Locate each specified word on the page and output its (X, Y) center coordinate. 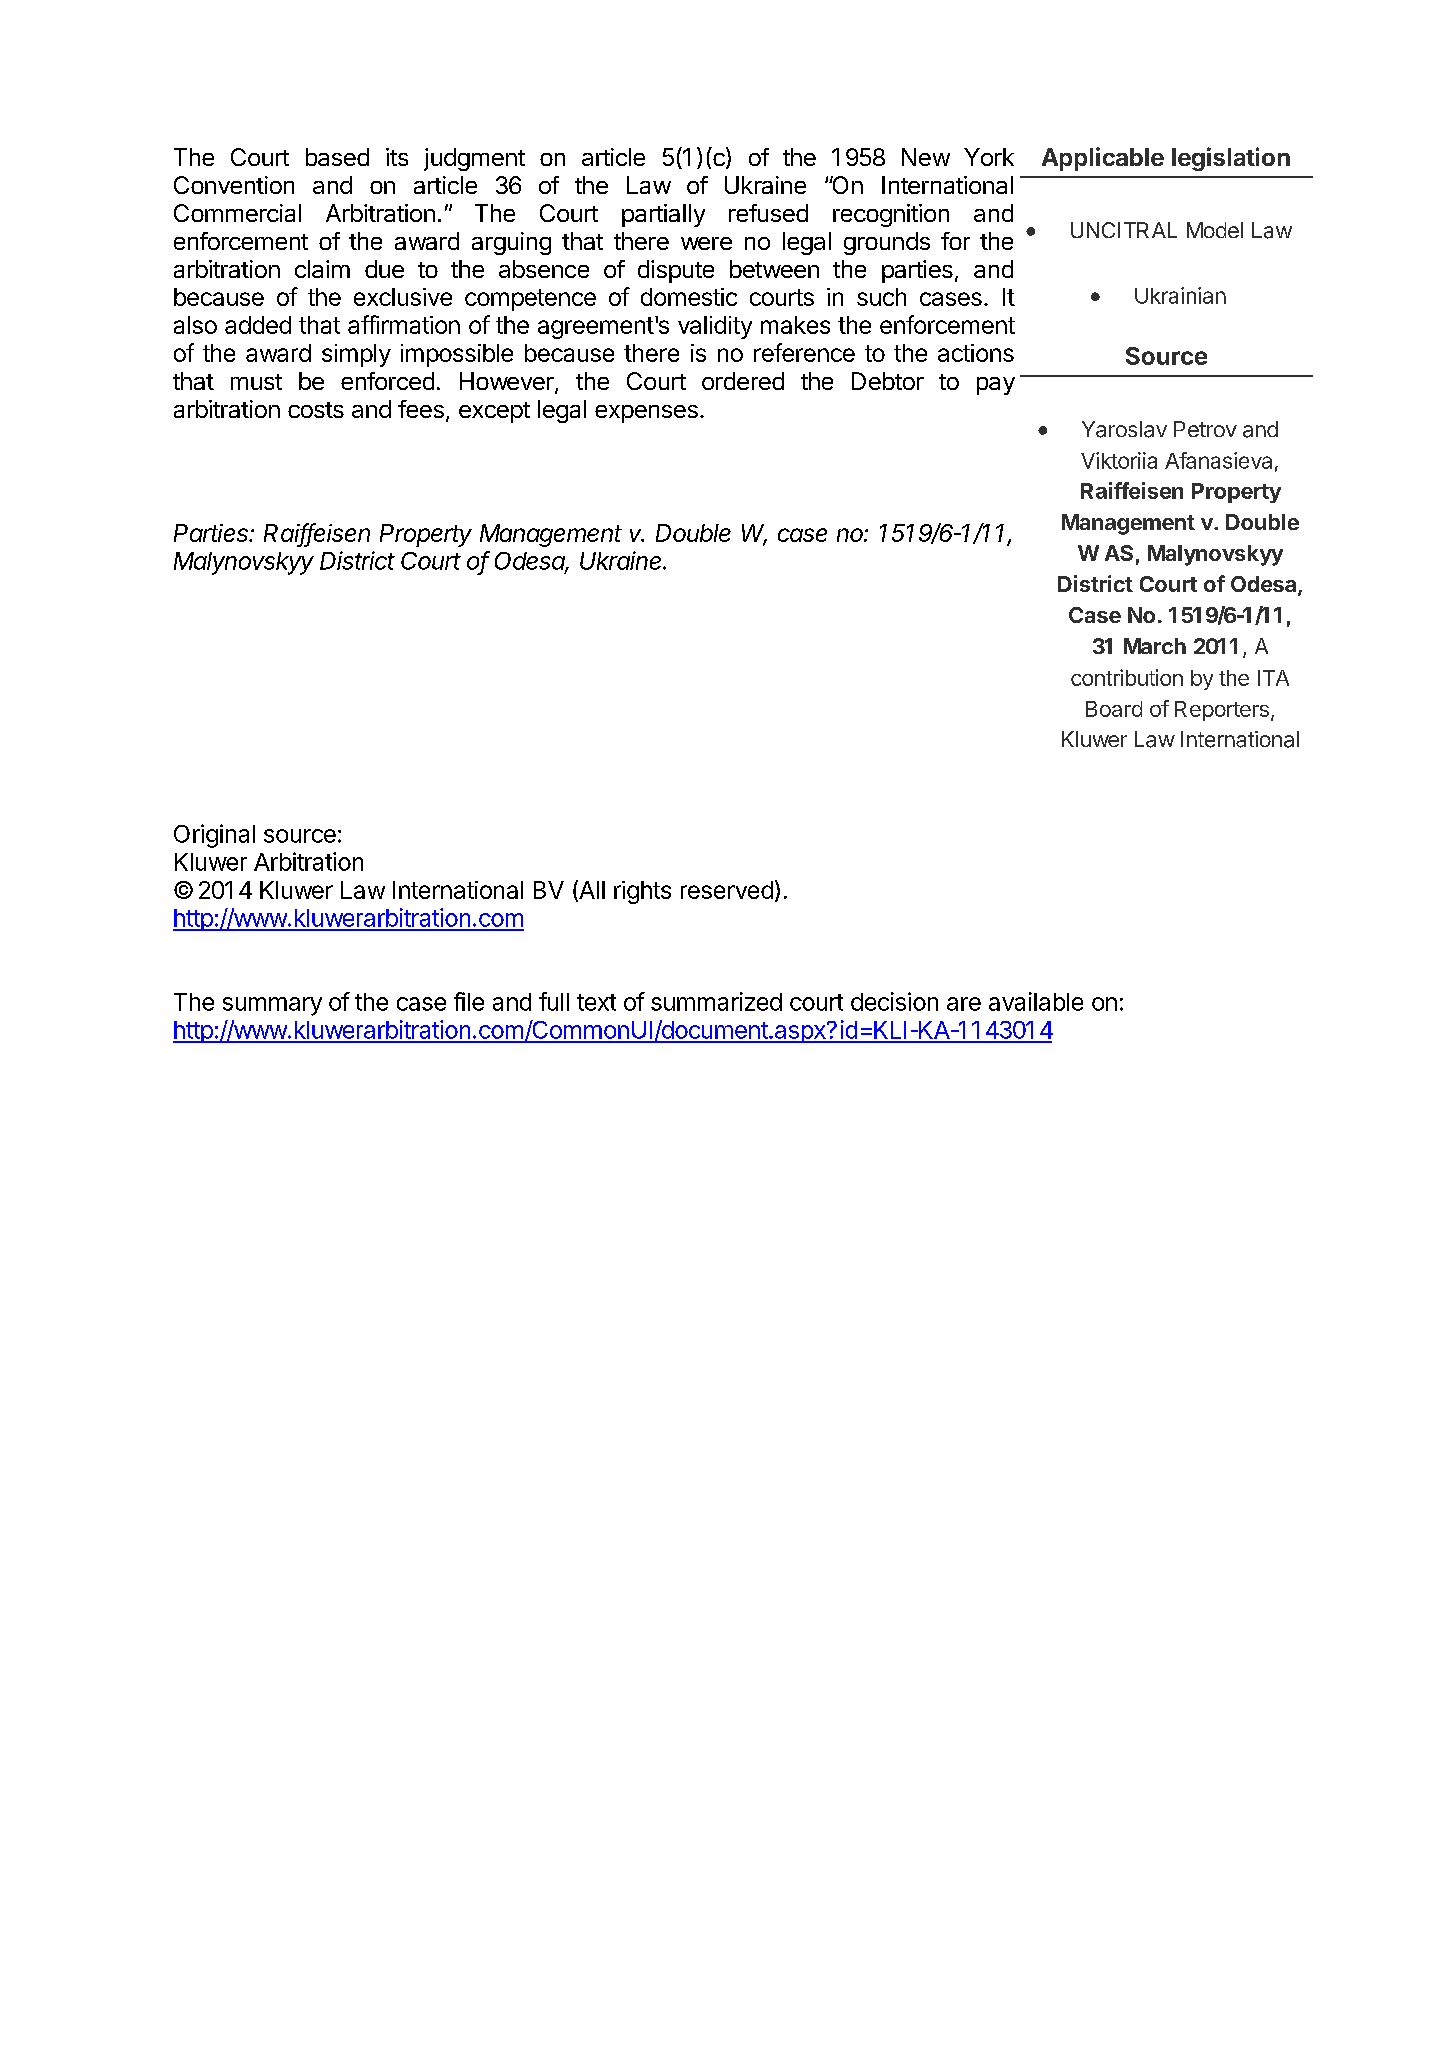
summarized (716, 1001)
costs (316, 410)
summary (272, 1006)
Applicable (1103, 159)
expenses (646, 414)
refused (768, 213)
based (337, 157)
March (1155, 646)
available (1036, 1001)
